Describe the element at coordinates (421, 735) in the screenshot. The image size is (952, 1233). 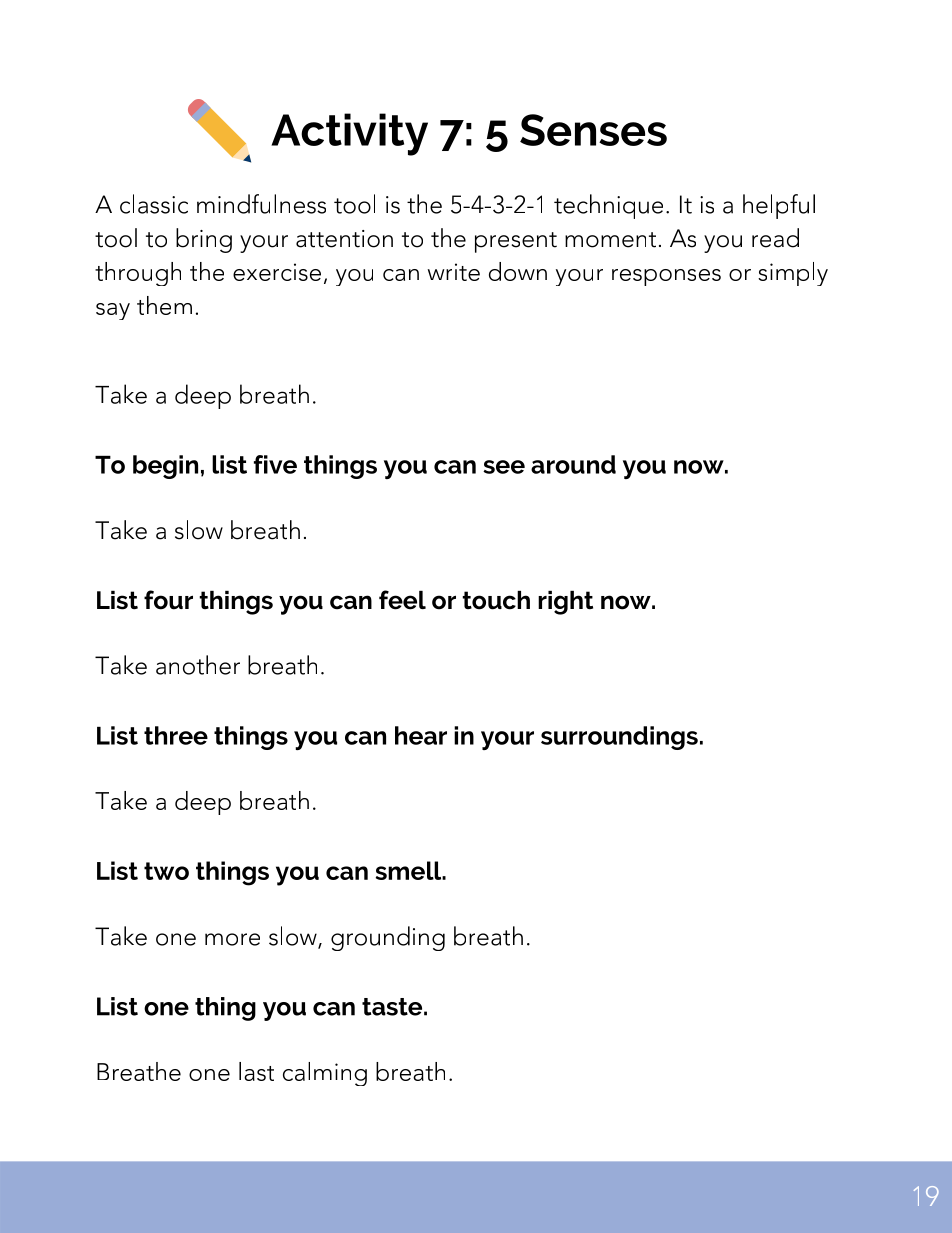
I see `hear` at that location.
